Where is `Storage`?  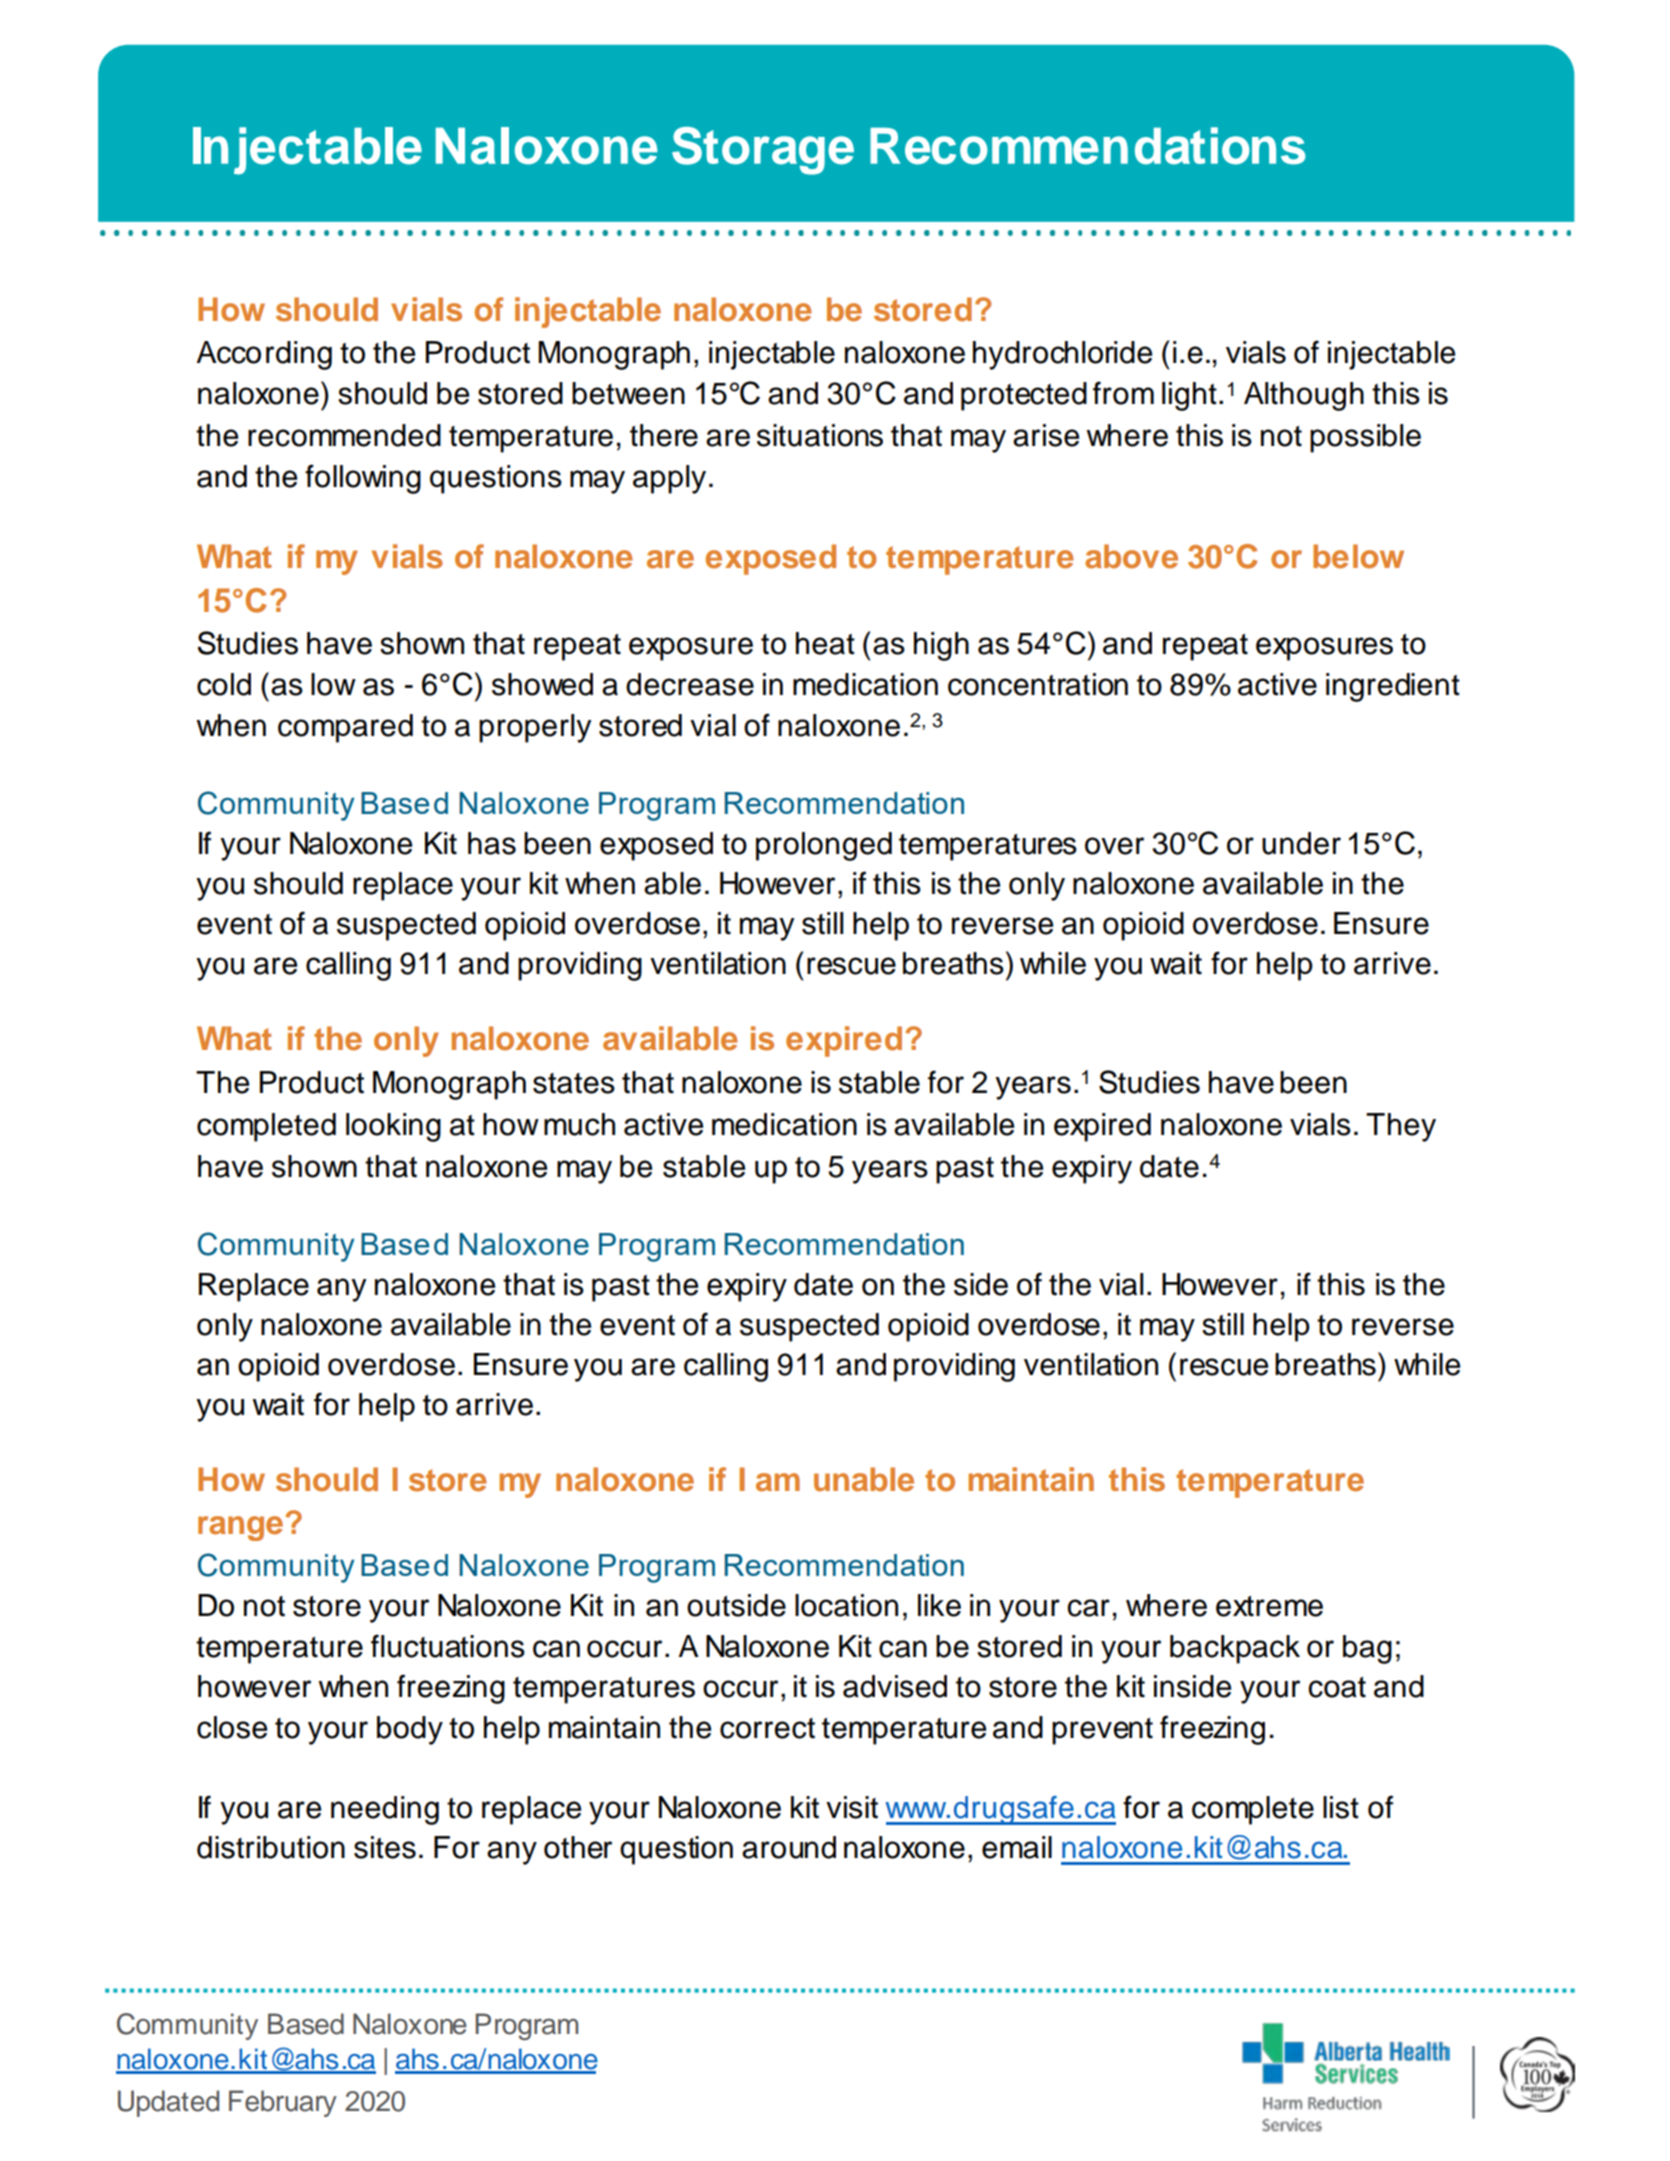 Storage is located at coordinates (763, 151).
